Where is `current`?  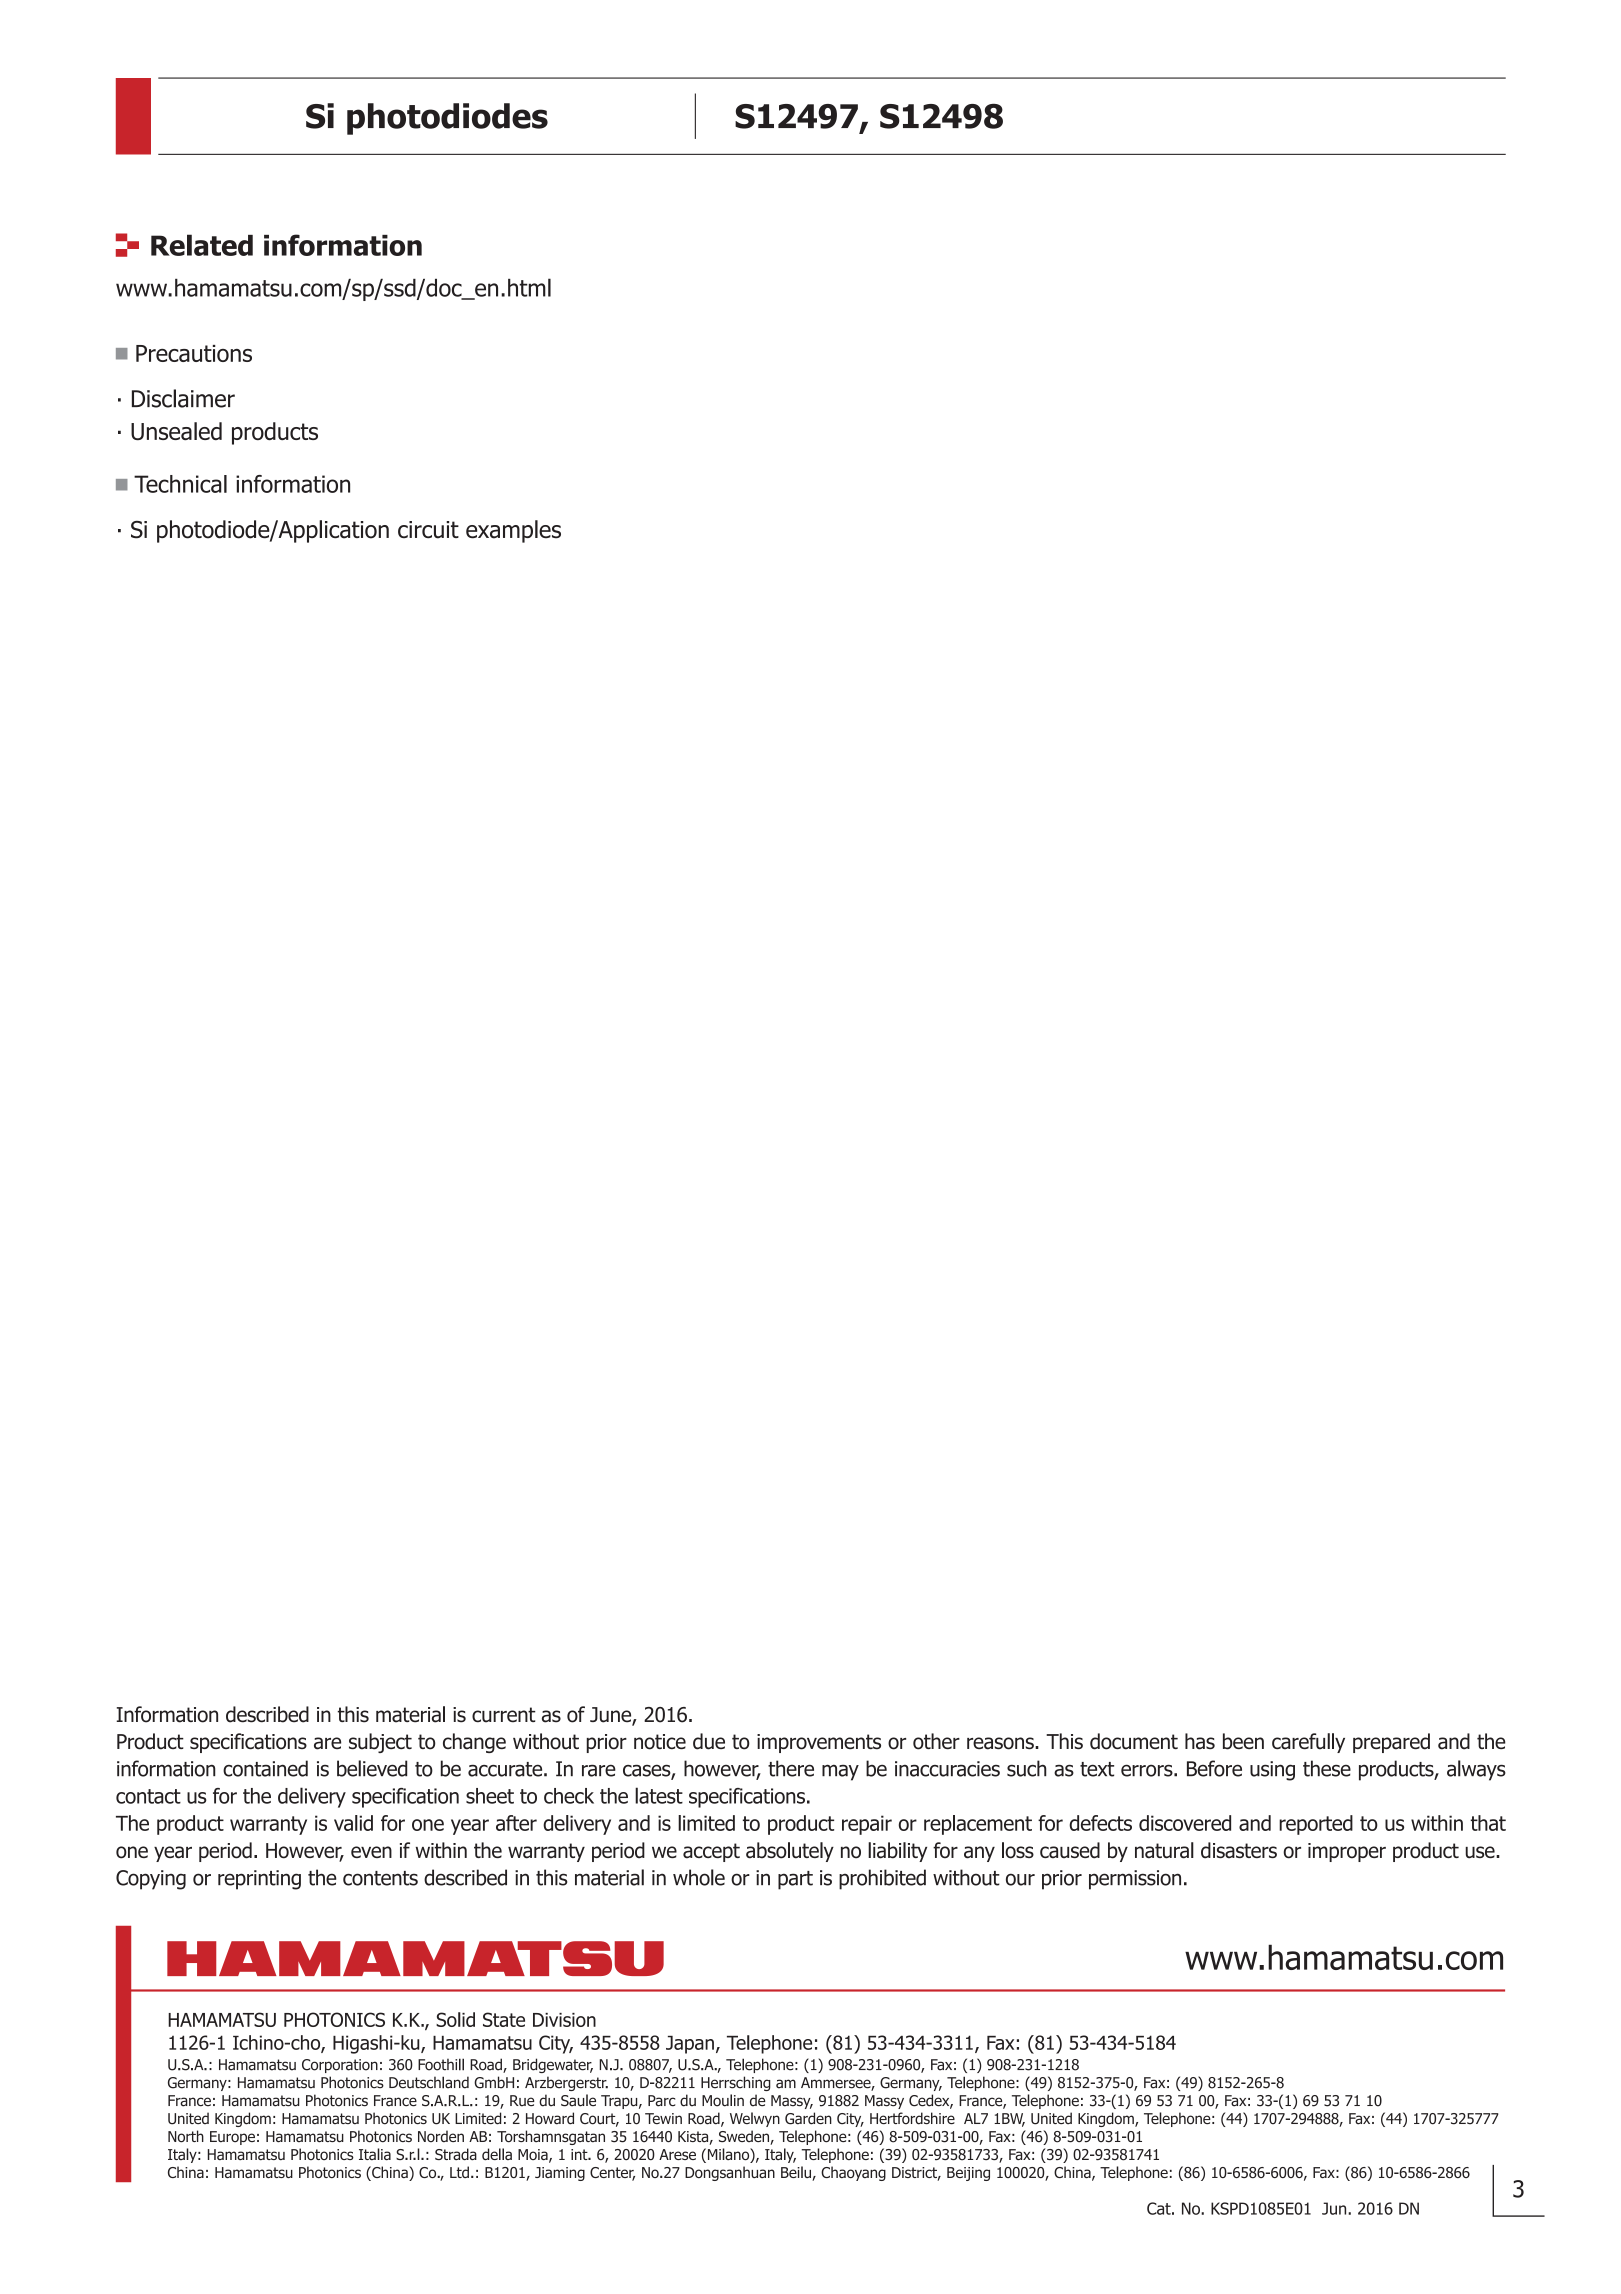
current is located at coordinates (504, 1715).
